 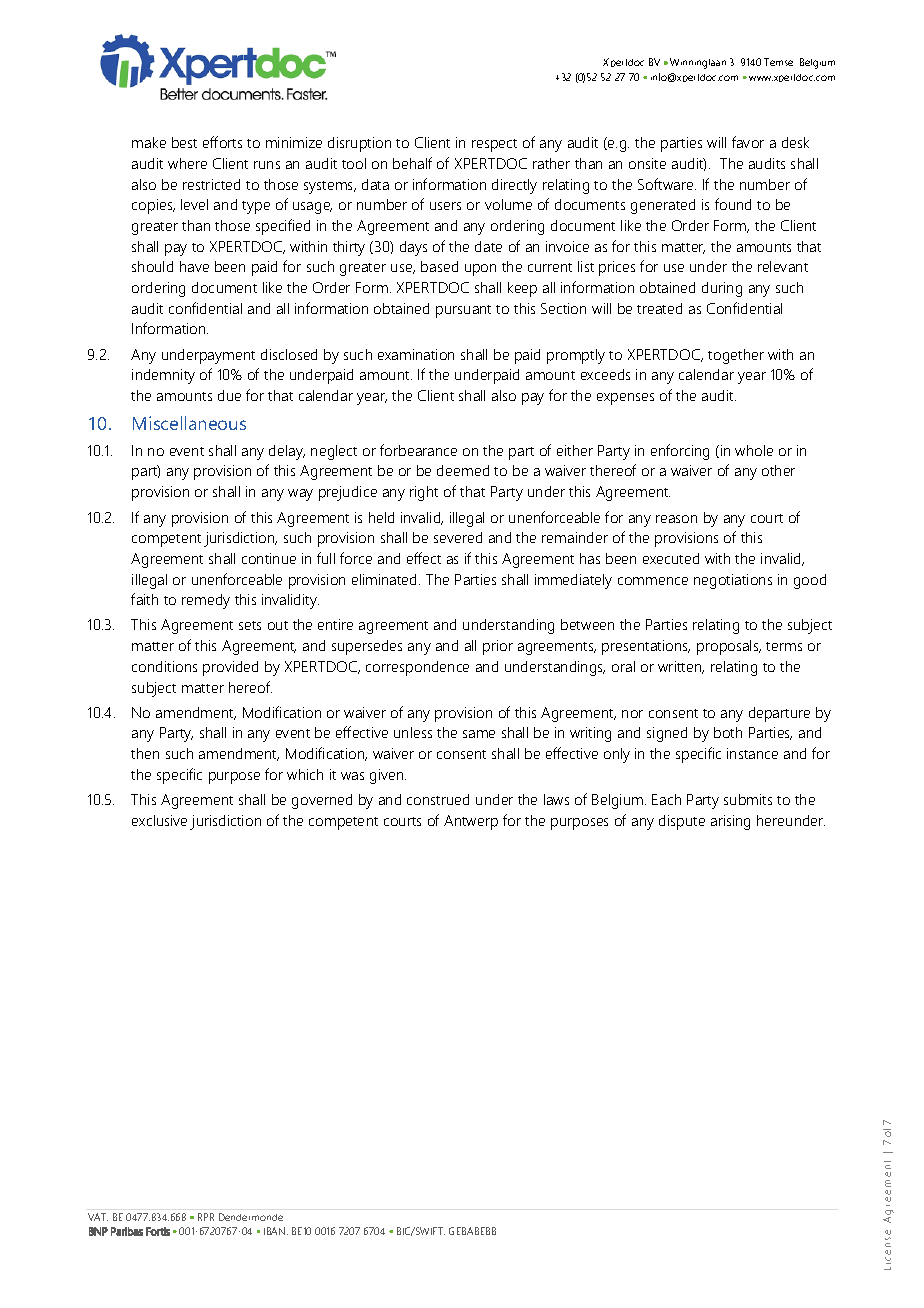 What do you see at coordinates (187, 163) in the page?
I see `where` at bounding box center [187, 163].
